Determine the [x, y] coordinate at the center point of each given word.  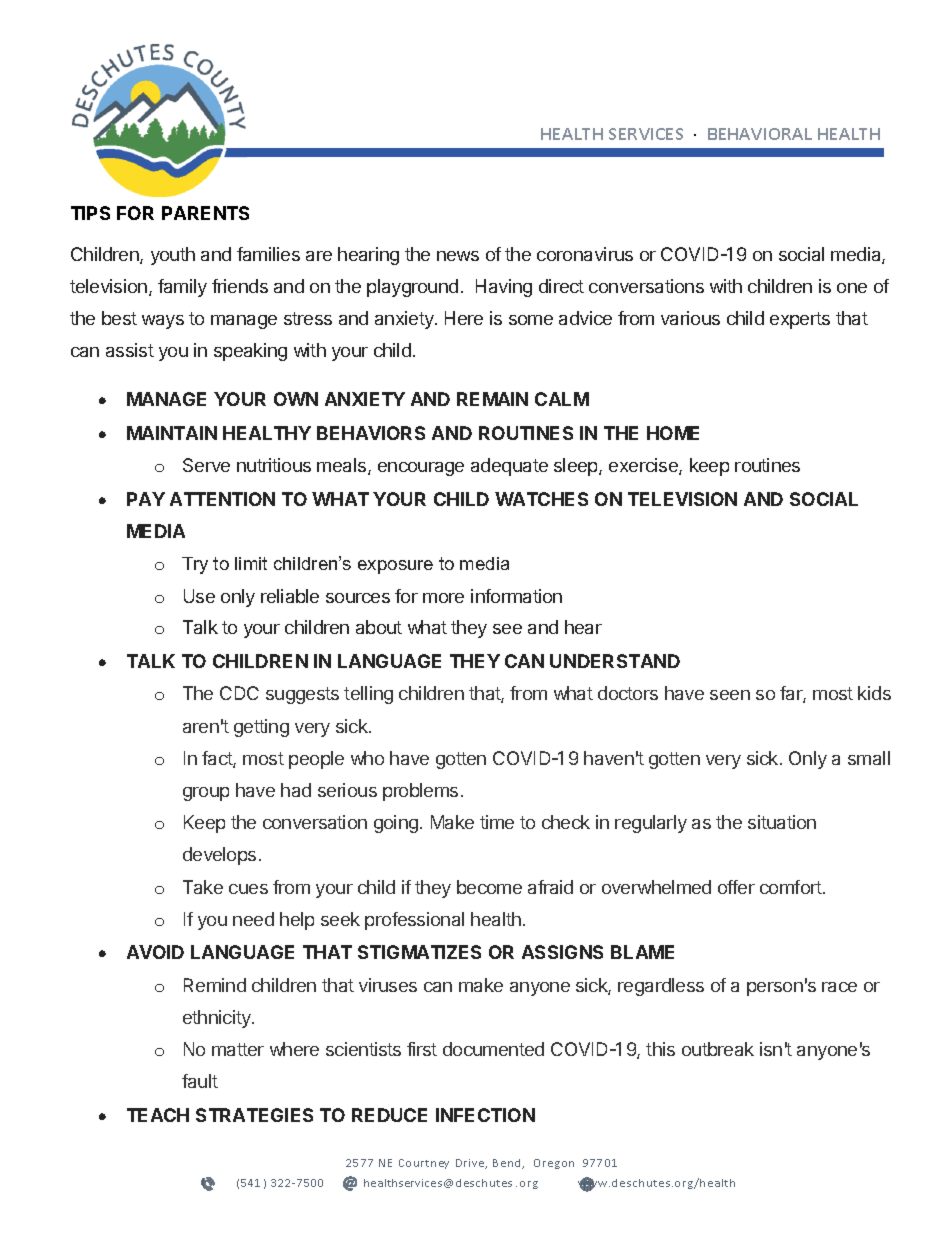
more [443, 598]
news [458, 256]
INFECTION [485, 1115]
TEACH [158, 1115]
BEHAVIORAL [760, 134]
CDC [239, 693]
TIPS [90, 213]
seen [730, 695]
